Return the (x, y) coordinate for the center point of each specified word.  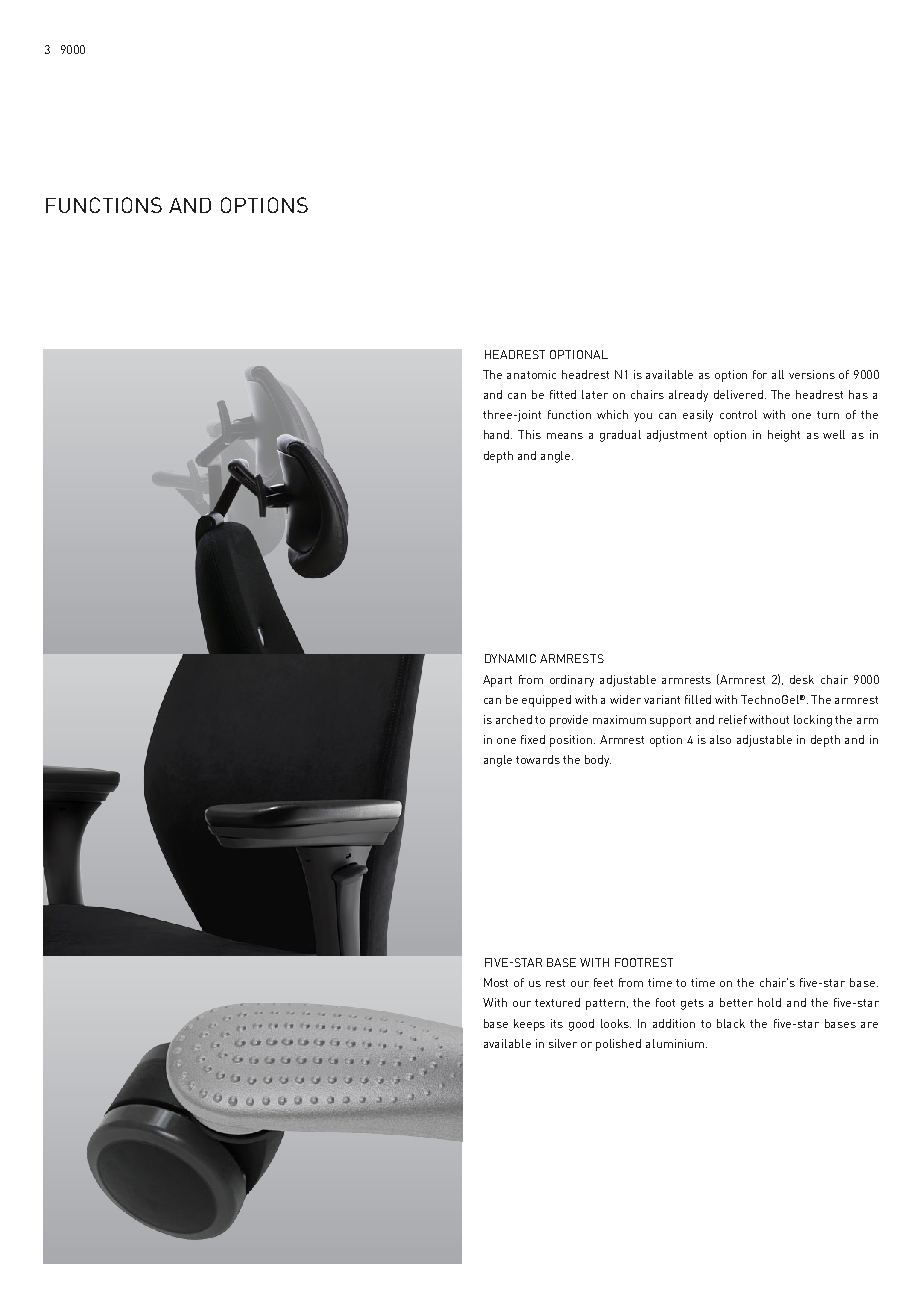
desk (802, 679)
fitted (563, 394)
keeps (529, 1025)
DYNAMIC (510, 658)
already (688, 396)
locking (813, 721)
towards (538, 759)
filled (698, 699)
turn (828, 415)
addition (674, 1023)
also (720, 739)
